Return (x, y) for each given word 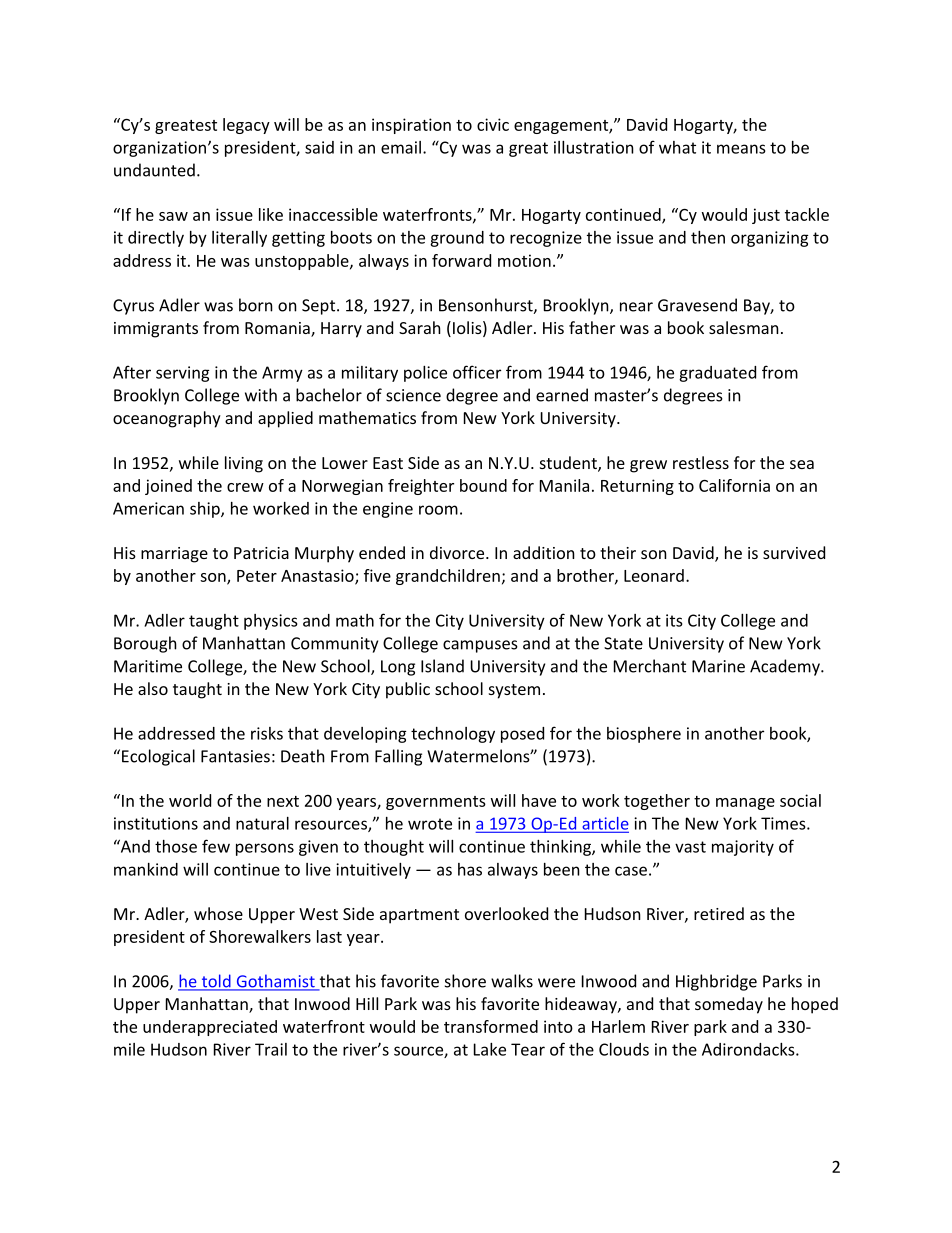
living (244, 464)
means (741, 149)
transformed (491, 1026)
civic (493, 124)
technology (453, 735)
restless (701, 462)
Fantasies (235, 756)
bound (483, 485)
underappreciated (210, 1028)
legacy (246, 126)
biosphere (644, 735)
